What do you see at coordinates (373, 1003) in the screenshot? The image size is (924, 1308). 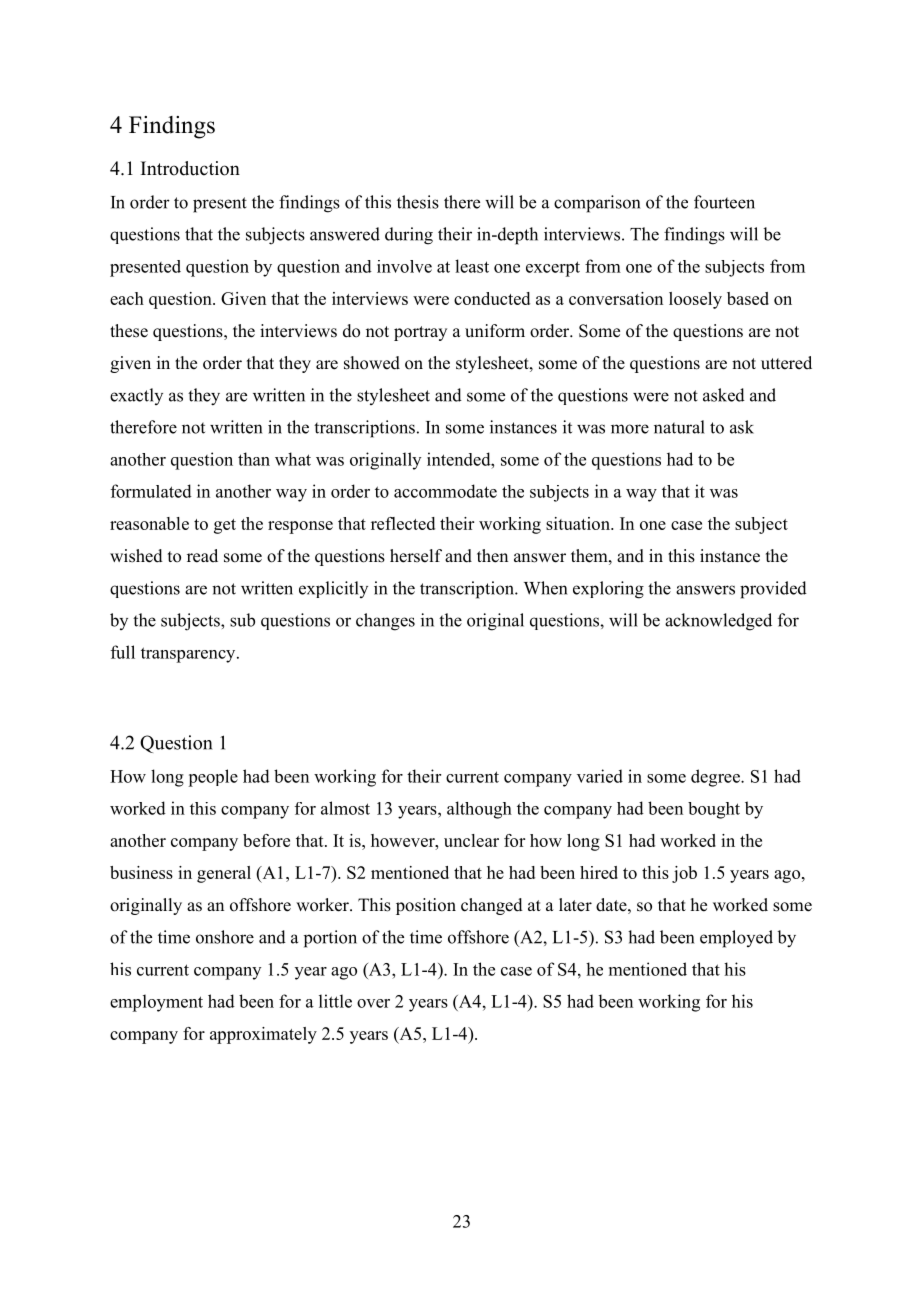 I see `over` at bounding box center [373, 1003].
